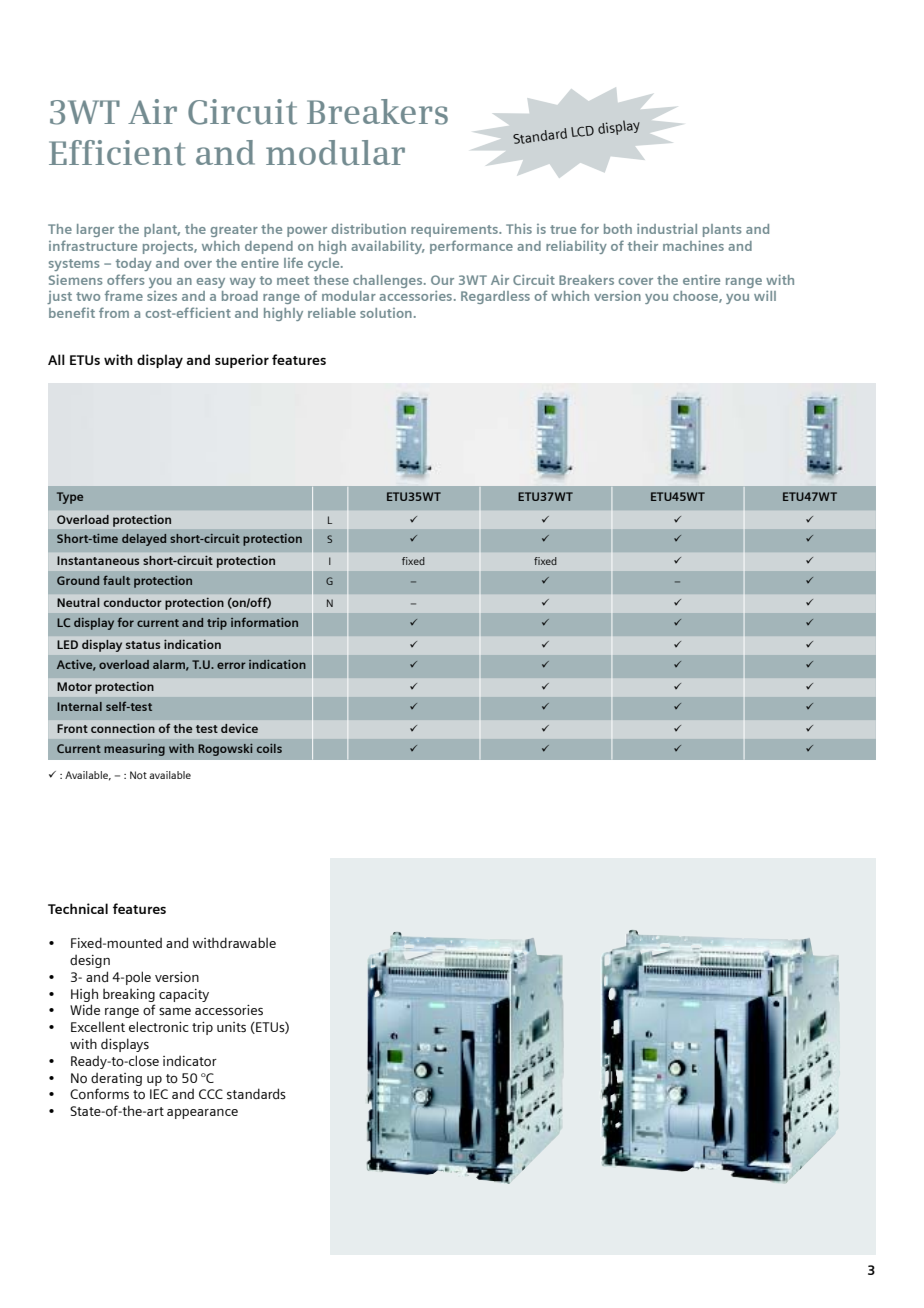 This screenshot has width=924, height=1308. I want to click on IEC, so click(159, 1094).
